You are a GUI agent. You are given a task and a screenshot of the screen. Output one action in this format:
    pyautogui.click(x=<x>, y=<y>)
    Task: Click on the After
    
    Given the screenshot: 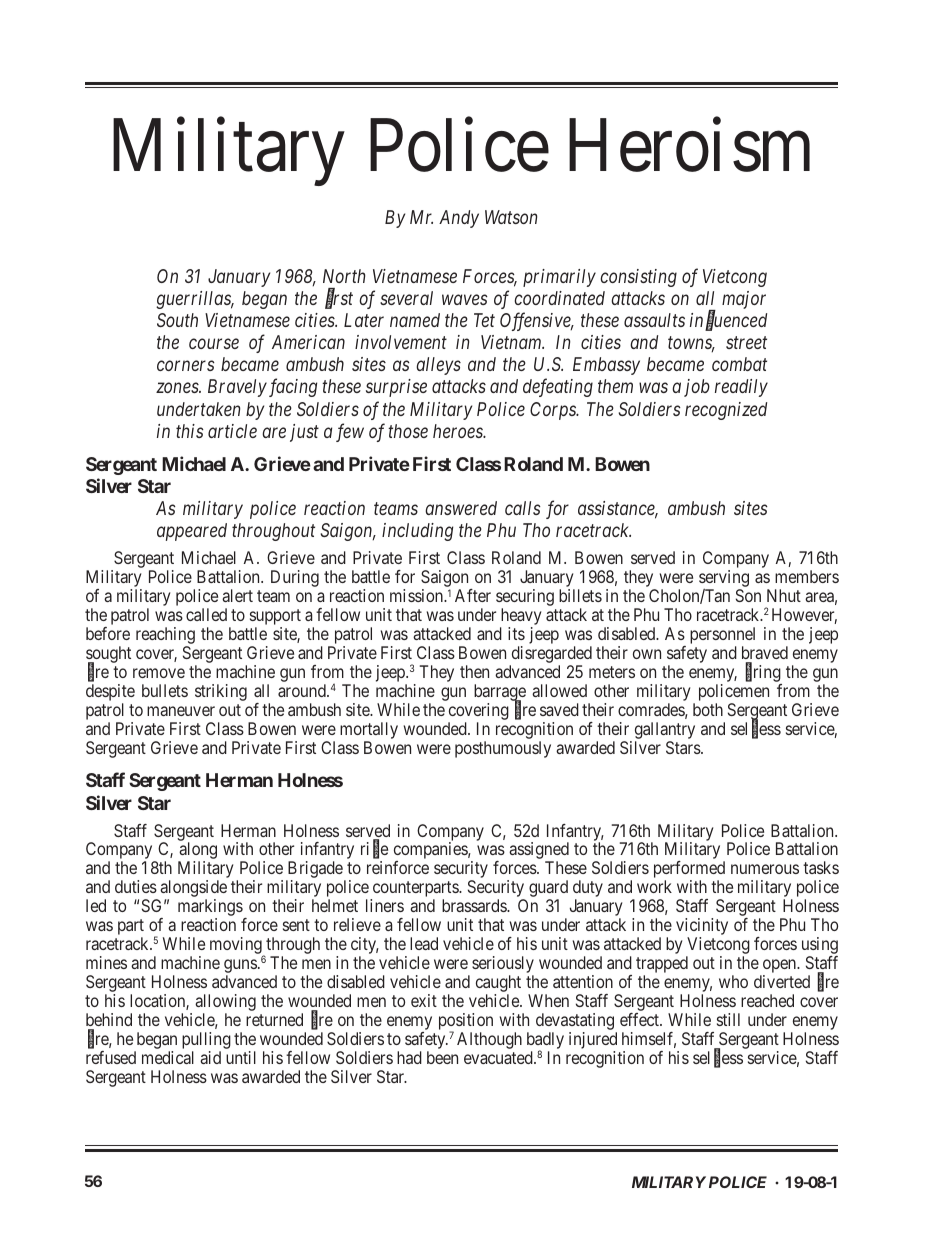 What is the action you would take?
    pyautogui.click(x=473, y=595)
